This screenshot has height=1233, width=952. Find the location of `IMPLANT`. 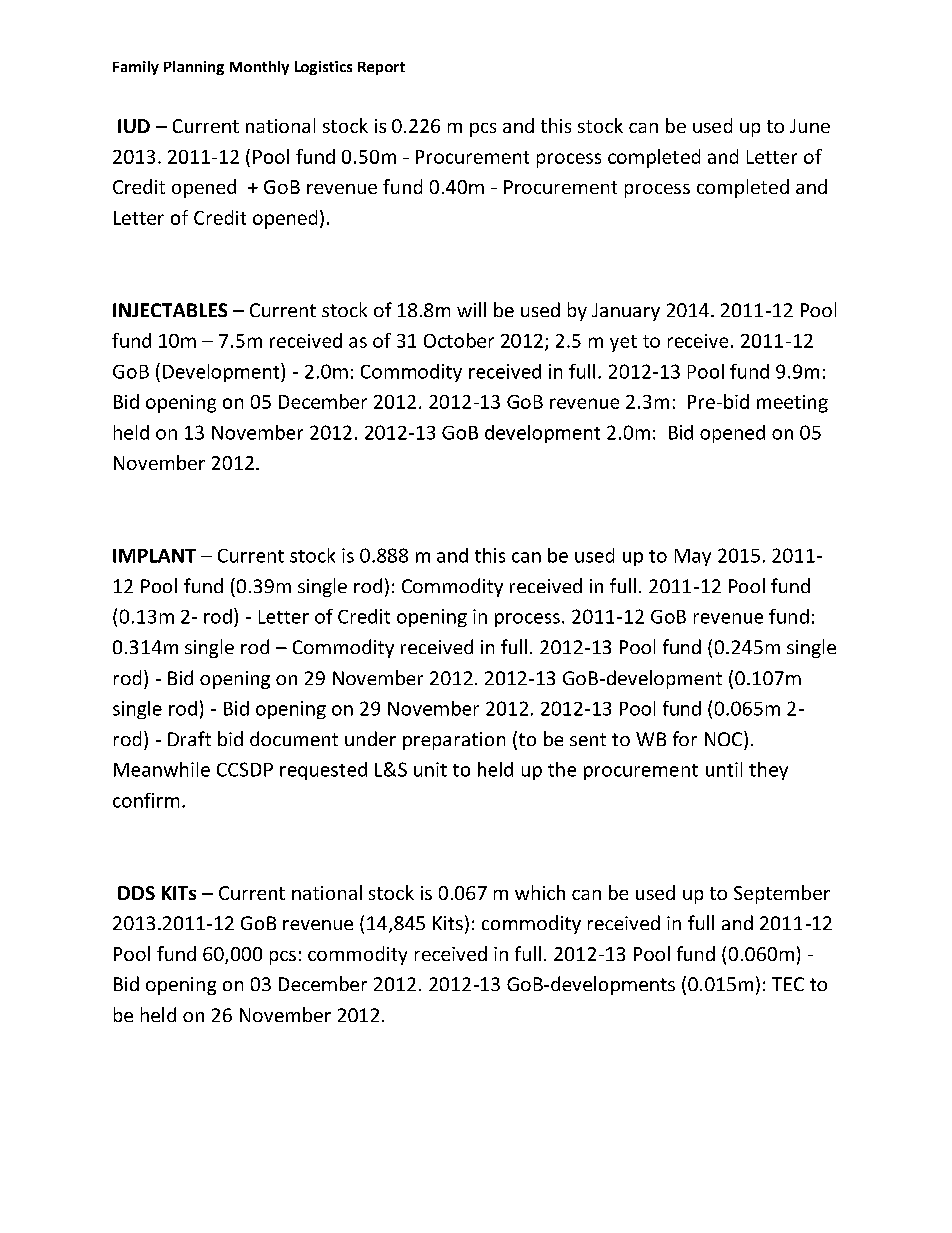

IMPLANT is located at coordinates (154, 556).
